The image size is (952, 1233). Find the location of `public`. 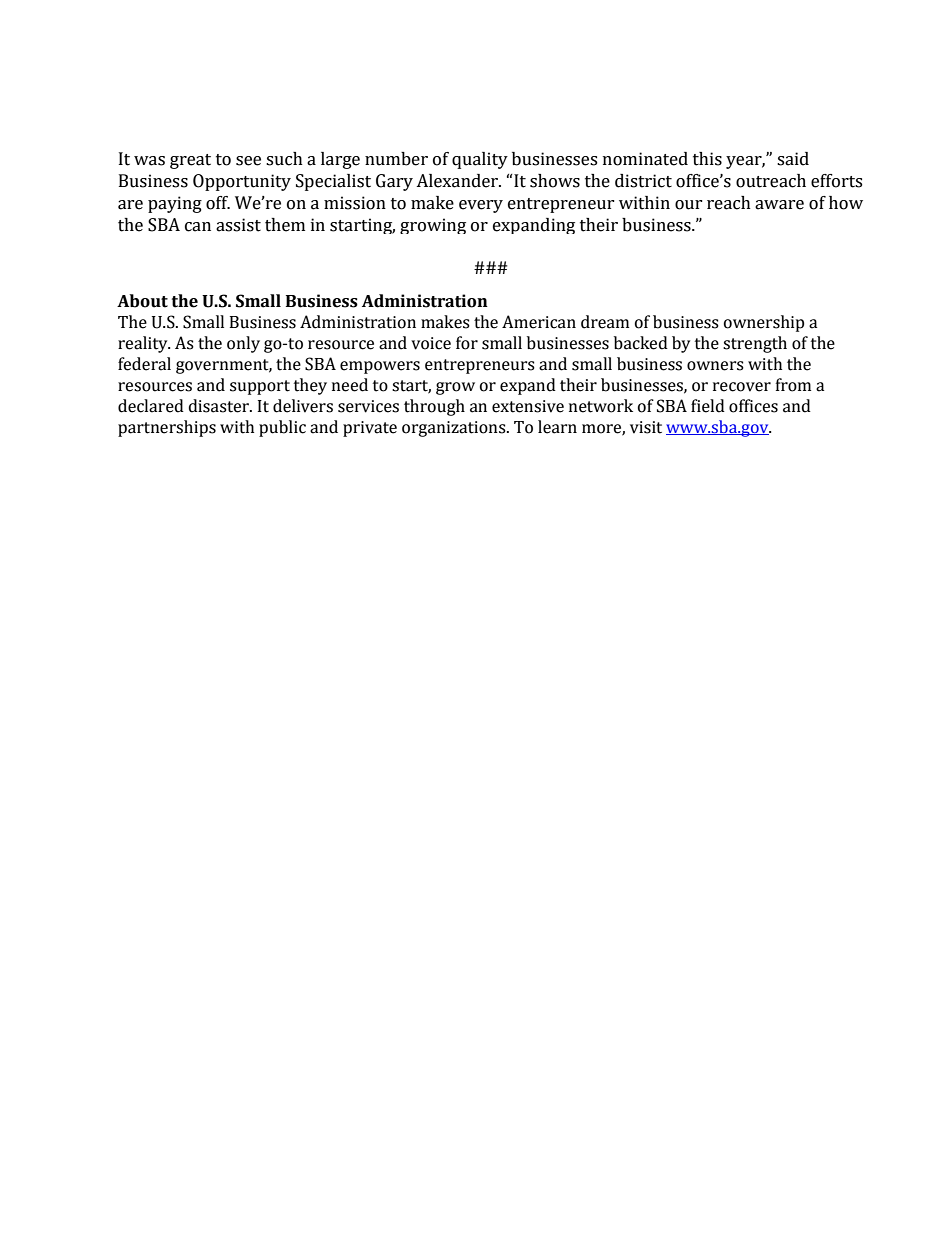

public is located at coordinates (282, 428).
